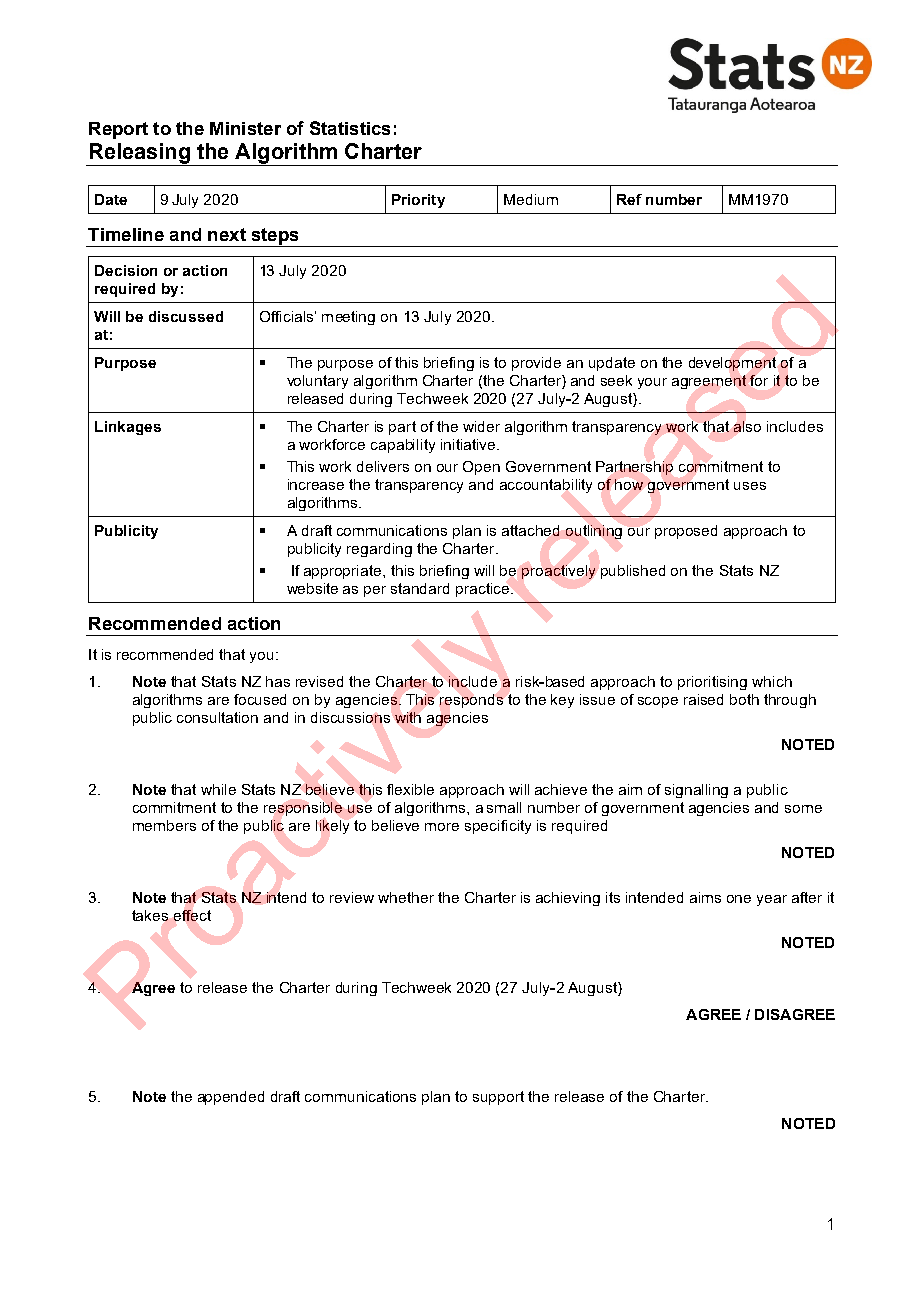 The width and height of the document is (924, 1308). Describe the element at coordinates (231, 1098) in the document. I see `appended` at that location.
